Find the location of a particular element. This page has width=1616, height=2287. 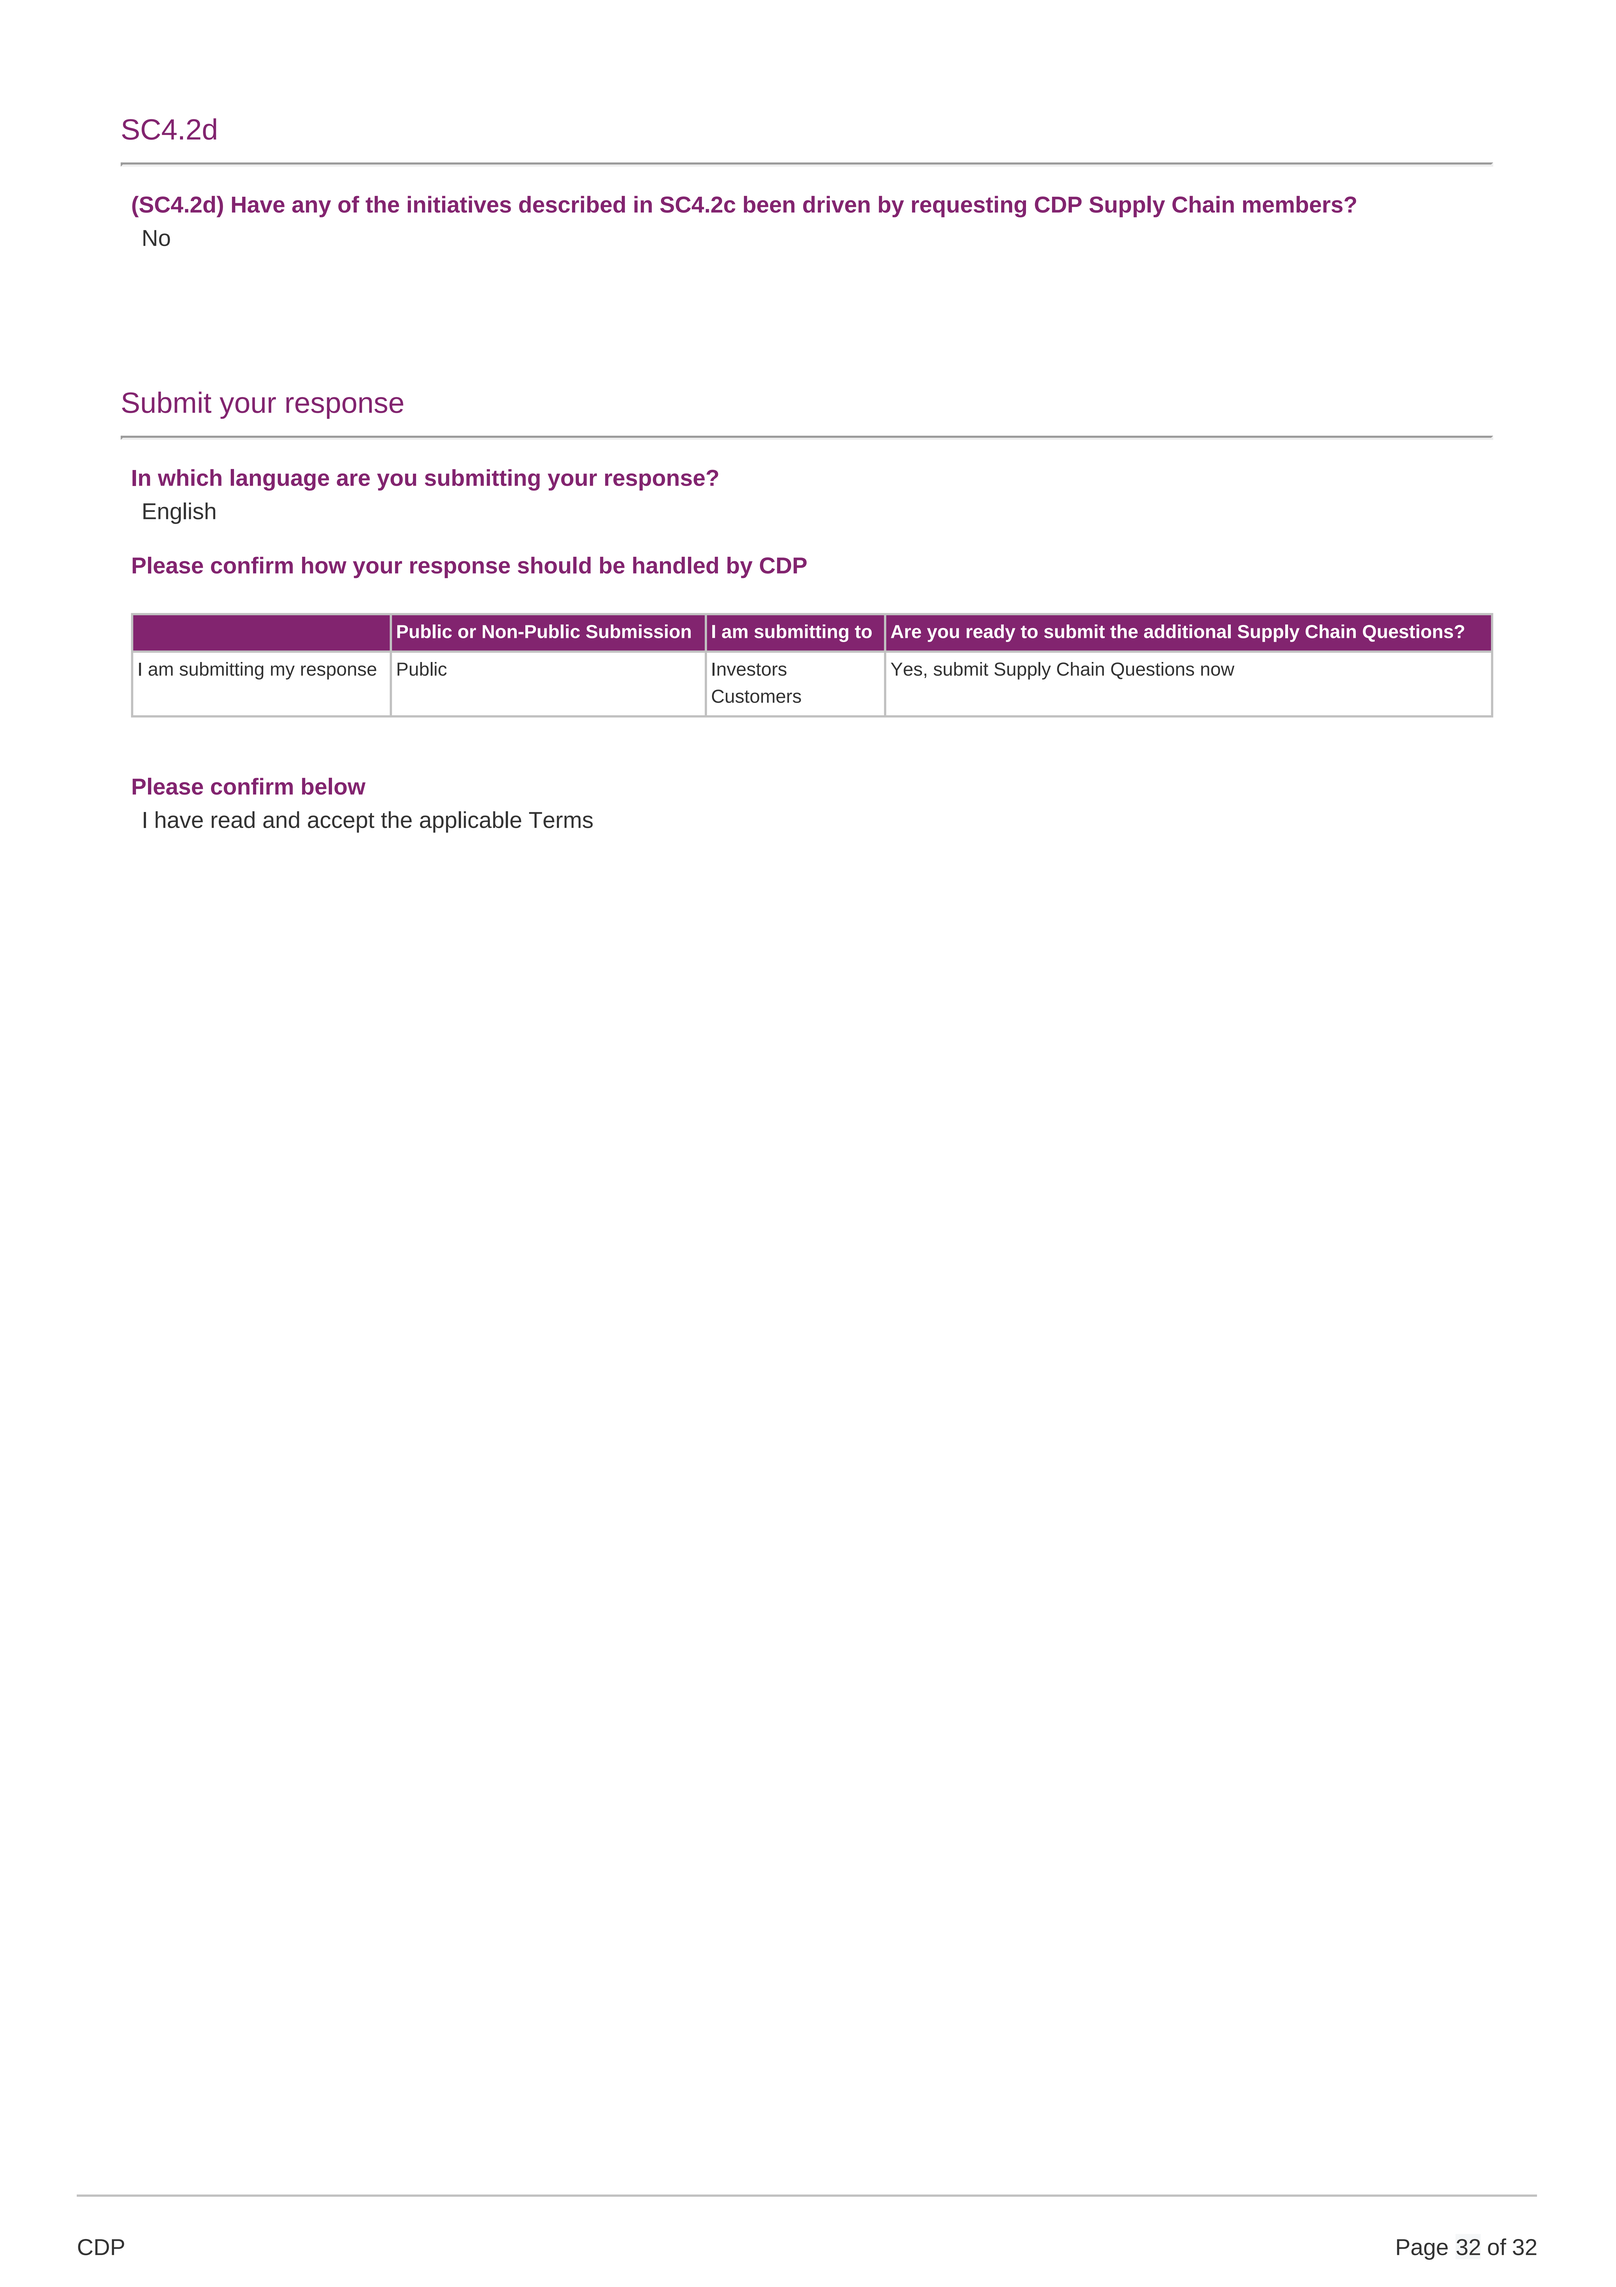

any is located at coordinates (311, 208).
